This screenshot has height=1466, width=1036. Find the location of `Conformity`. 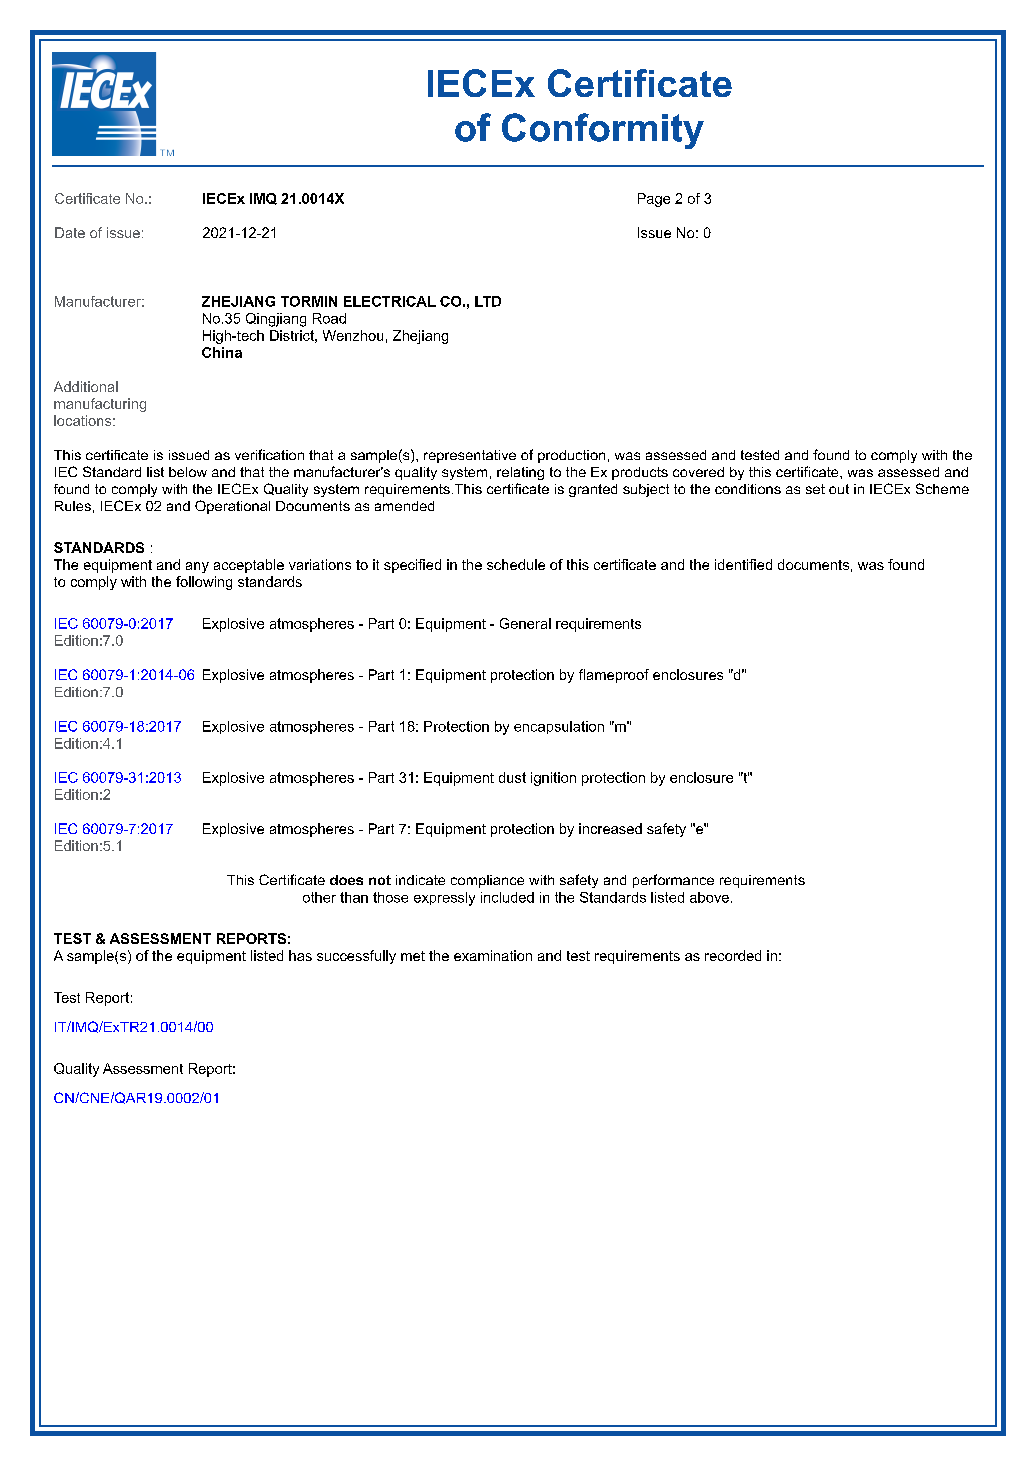

Conformity is located at coordinates (603, 131).
